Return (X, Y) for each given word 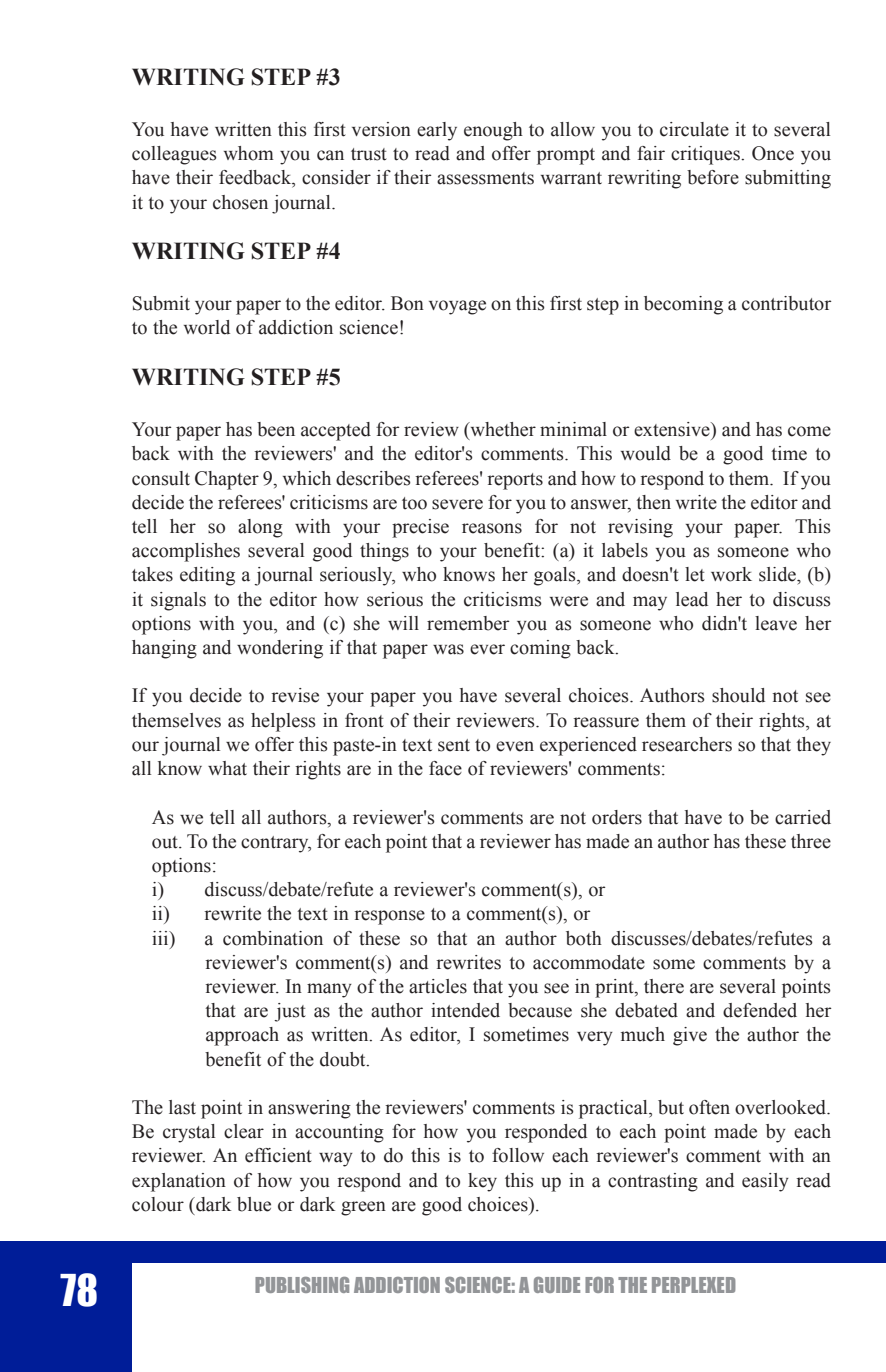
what (227, 768)
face (445, 768)
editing (207, 576)
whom (249, 153)
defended (760, 1010)
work (731, 574)
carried (803, 817)
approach (242, 1036)
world (207, 327)
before (713, 177)
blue (254, 1204)
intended (465, 1010)
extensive (673, 429)
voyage (457, 307)
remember (468, 623)
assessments (485, 178)
